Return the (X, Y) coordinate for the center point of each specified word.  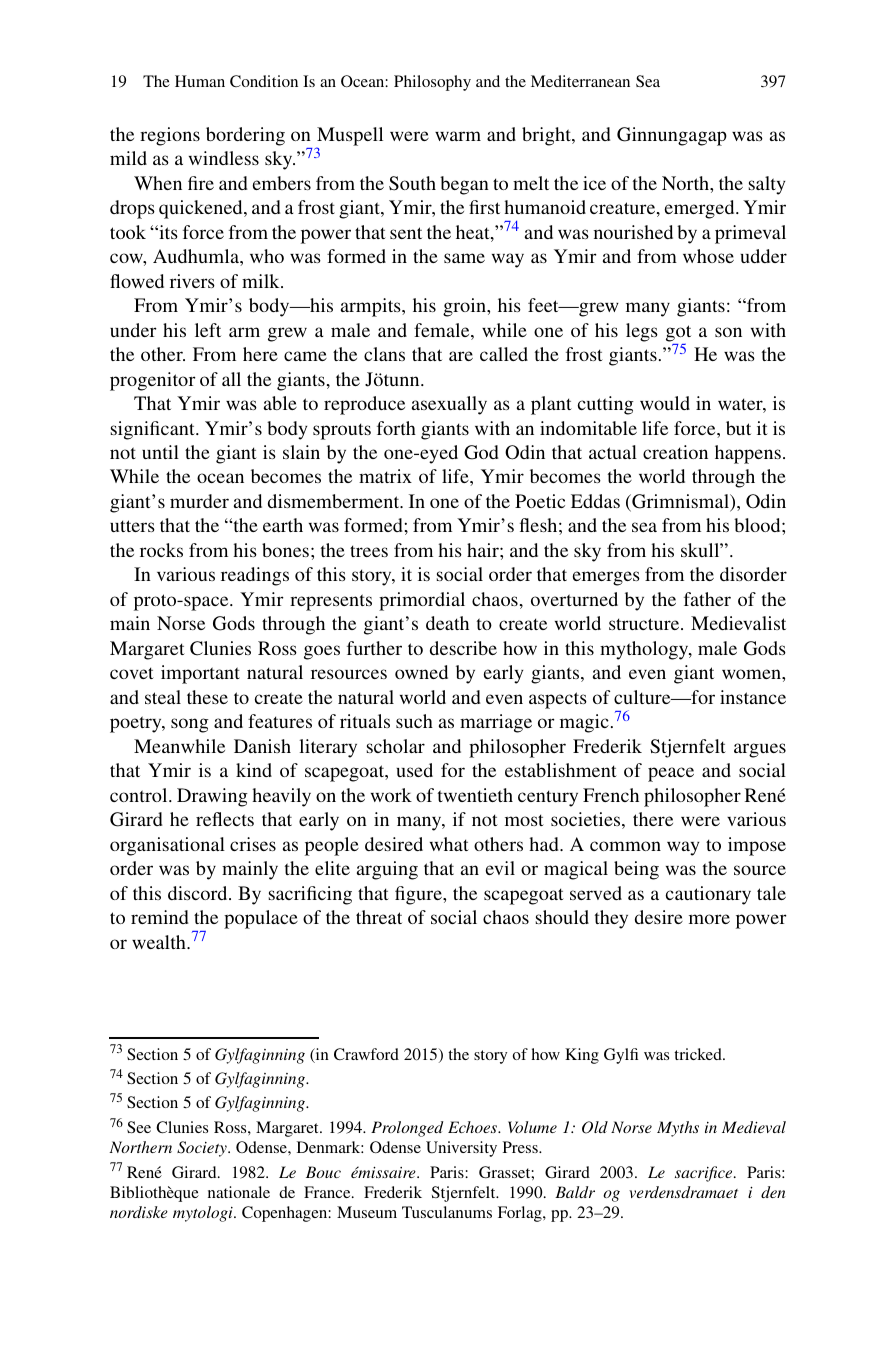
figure (419, 895)
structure (645, 624)
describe (463, 648)
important (200, 674)
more (709, 919)
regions (170, 136)
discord (199, 893)
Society (203, 1149)
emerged (701, 209)
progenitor (153, 381)
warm (458, 136)
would (665, 403)
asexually (449, 405)
